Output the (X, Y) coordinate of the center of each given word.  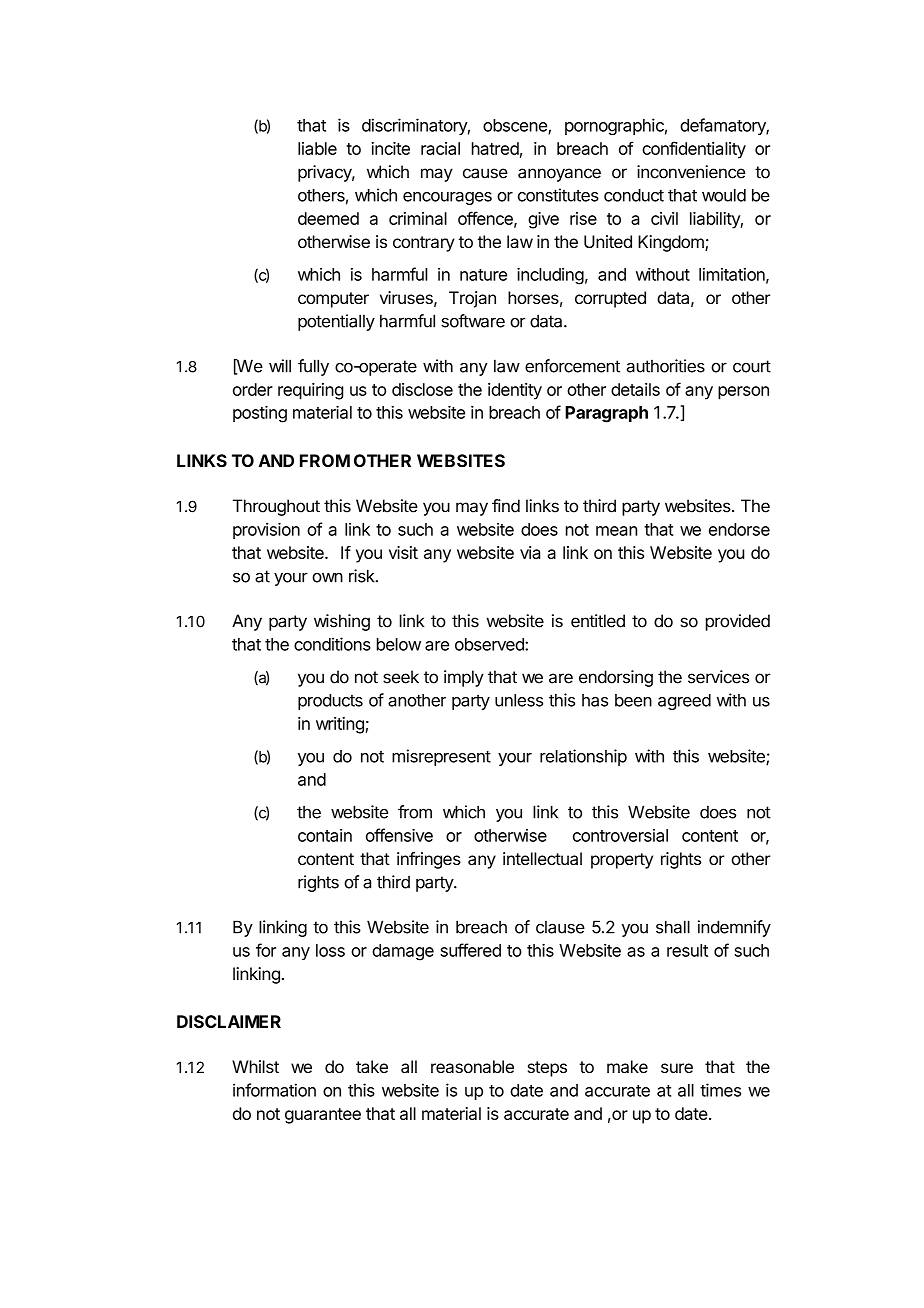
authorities (665, 366)
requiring (310, 391)
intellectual (542, 858)
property (622, 861)
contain (325, 835)
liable (317, 148)
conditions (332, 644)
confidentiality (694, 150)
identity (515, 391)
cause (485, 173)
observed (490, 644)
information (274, 1090)
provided (738, 622)
